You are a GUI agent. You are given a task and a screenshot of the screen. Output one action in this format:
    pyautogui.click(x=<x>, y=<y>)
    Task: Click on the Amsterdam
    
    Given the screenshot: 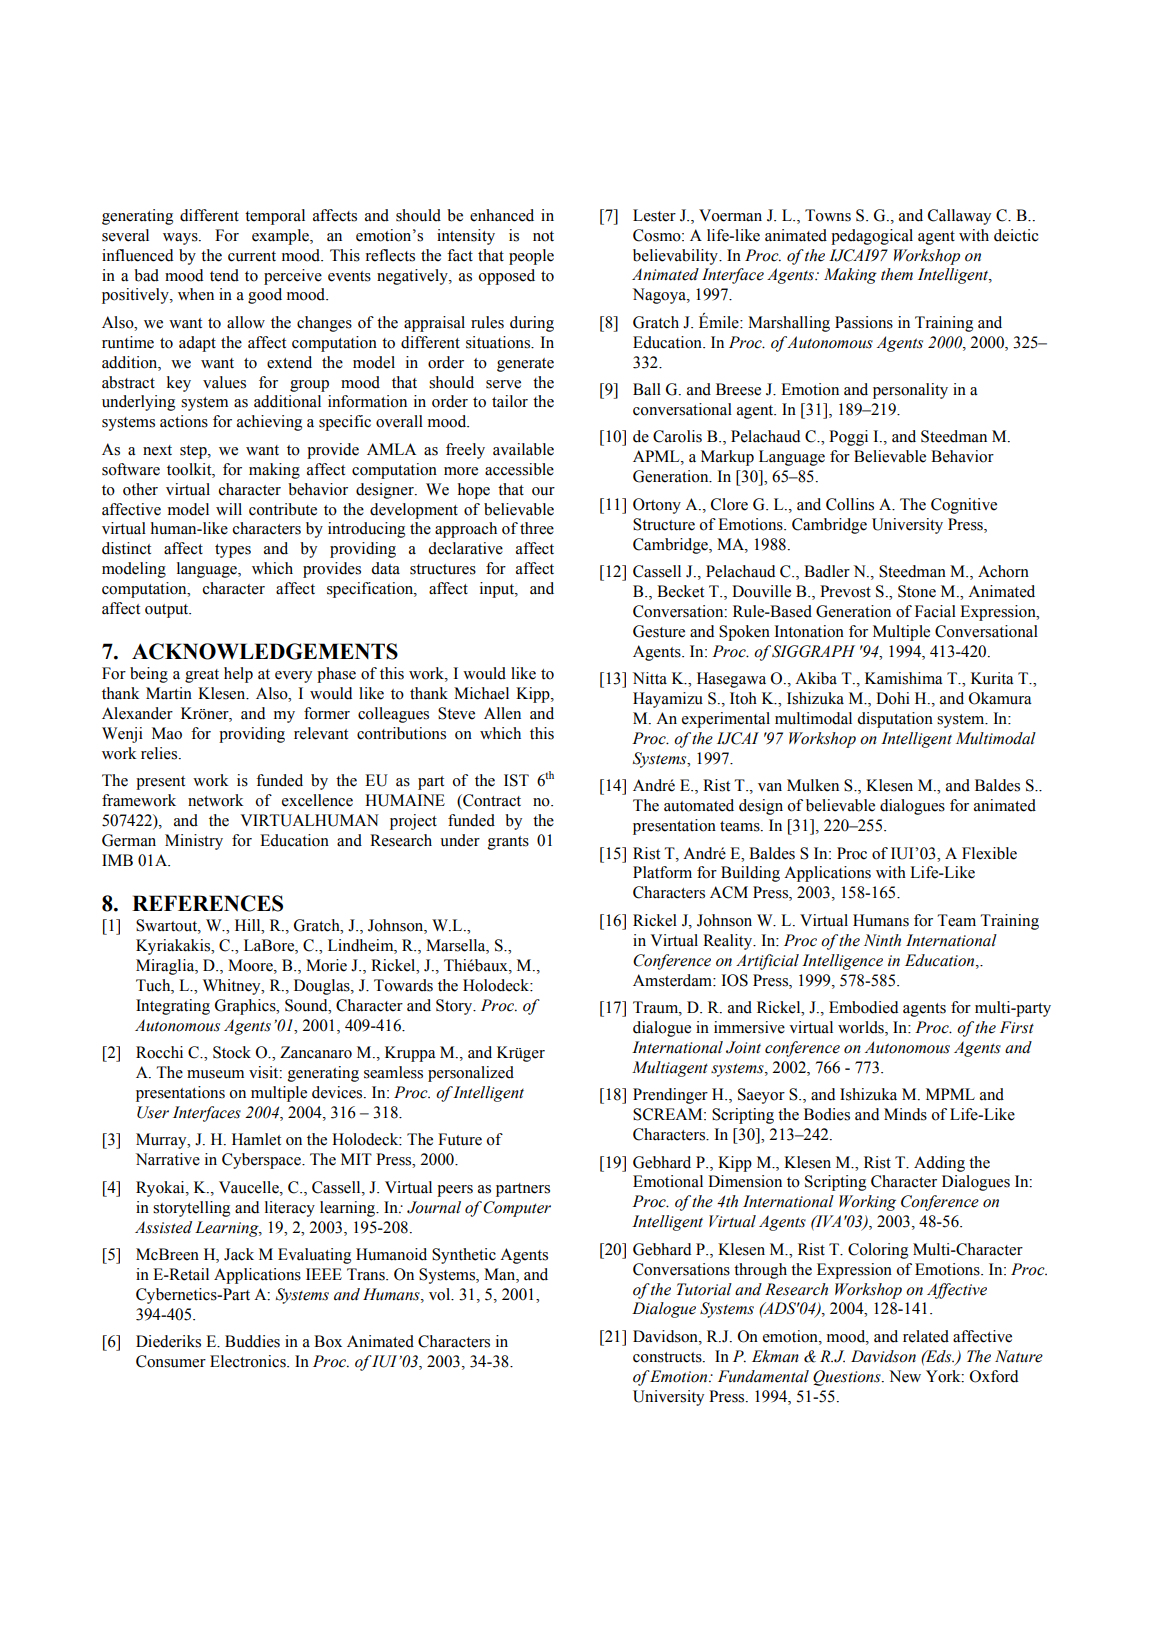 What is the action you would take?
    pyautogui.click(x=673, y=980)
